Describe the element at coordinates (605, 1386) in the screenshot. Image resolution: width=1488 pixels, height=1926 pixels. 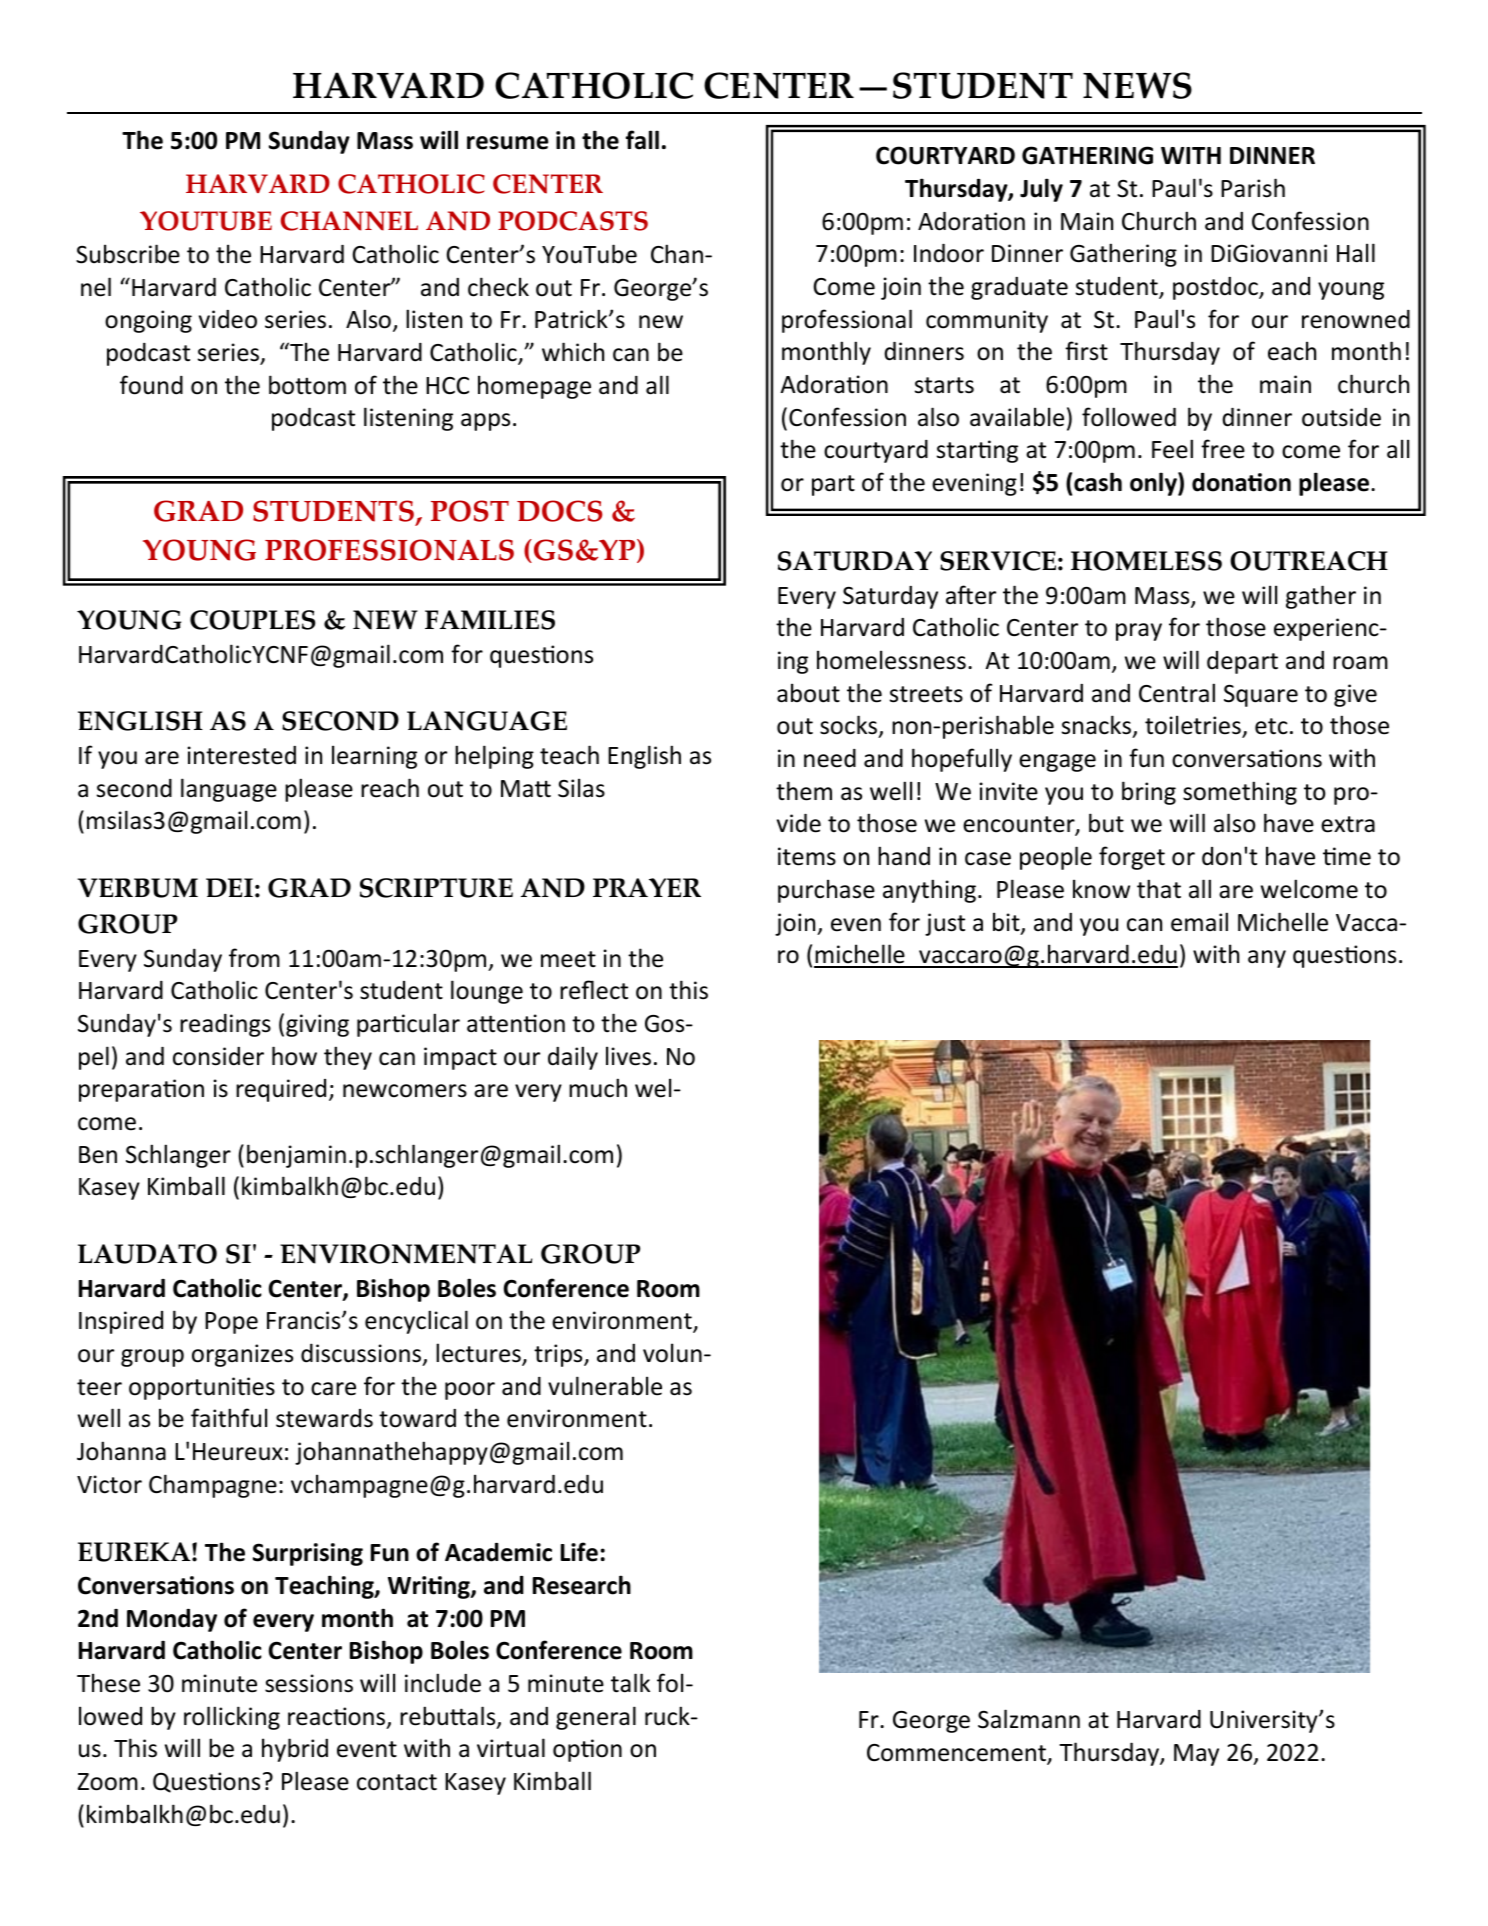
I see `vulnerable` at that location.
